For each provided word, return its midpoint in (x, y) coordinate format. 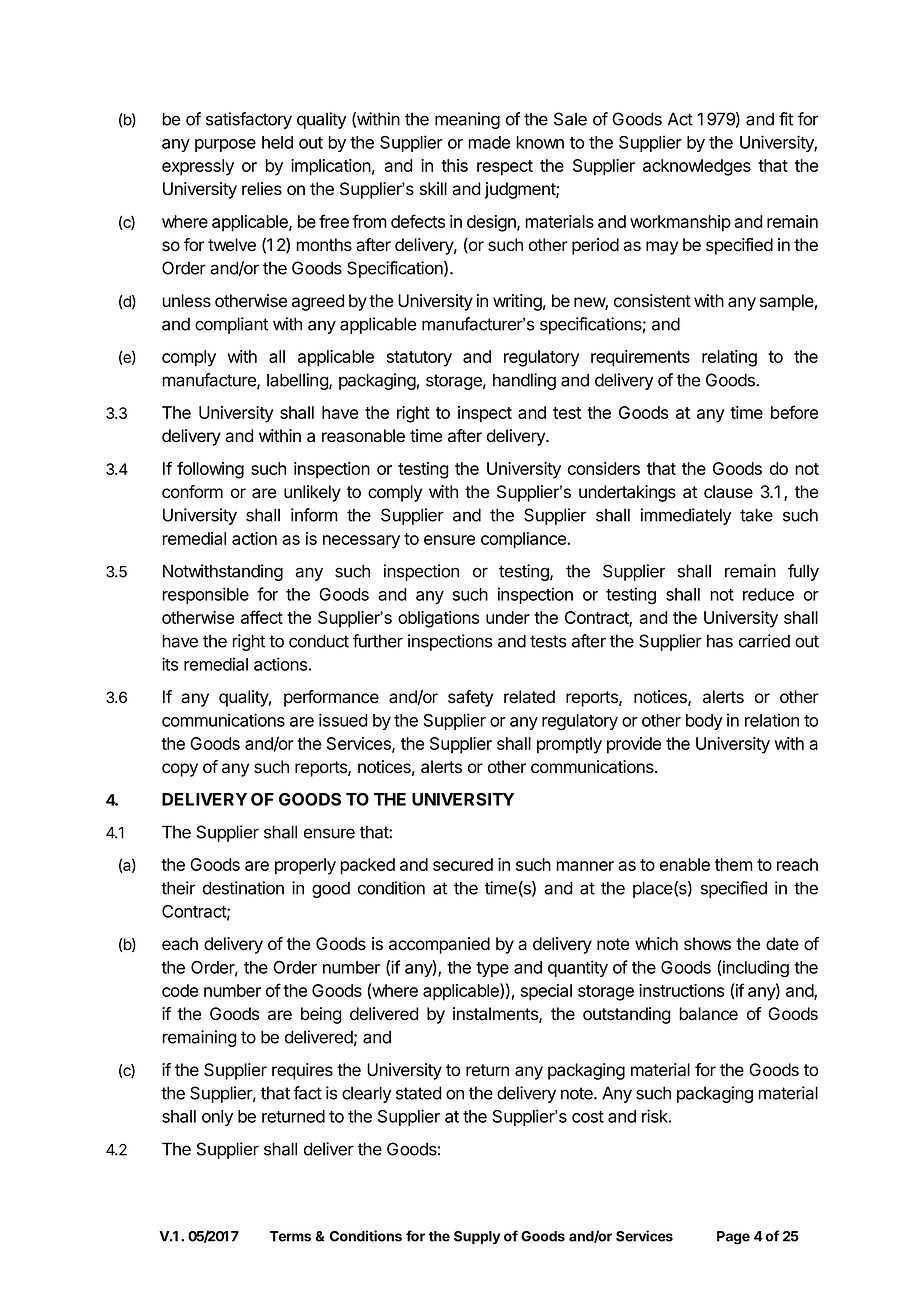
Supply (477, 1237)
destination (243, 888)
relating (729, 358)
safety (470, 698)
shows (707, 944)
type (492, 969)
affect (262, 617)
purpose (225, 145)
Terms (290, 1236)
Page (733, 1238)
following (210, 470)
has (720, 641)
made (489, 142)
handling (524, 381)
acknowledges (697, 167)
